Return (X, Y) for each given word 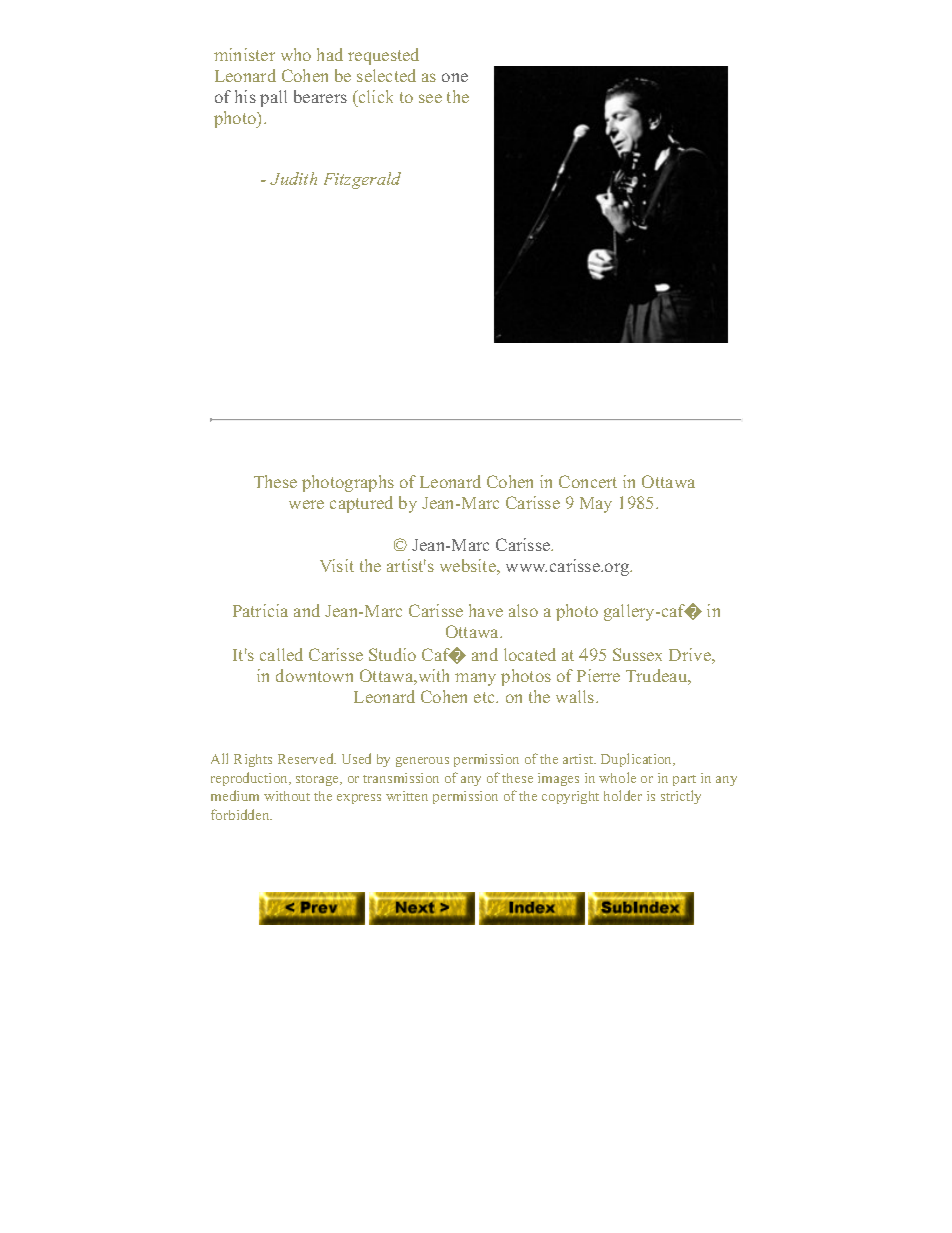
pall (273, 98)
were (306, 504)
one (455, 77)
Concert (588, 481)
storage (319, 780)
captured (361, 504)
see (430, 98)
